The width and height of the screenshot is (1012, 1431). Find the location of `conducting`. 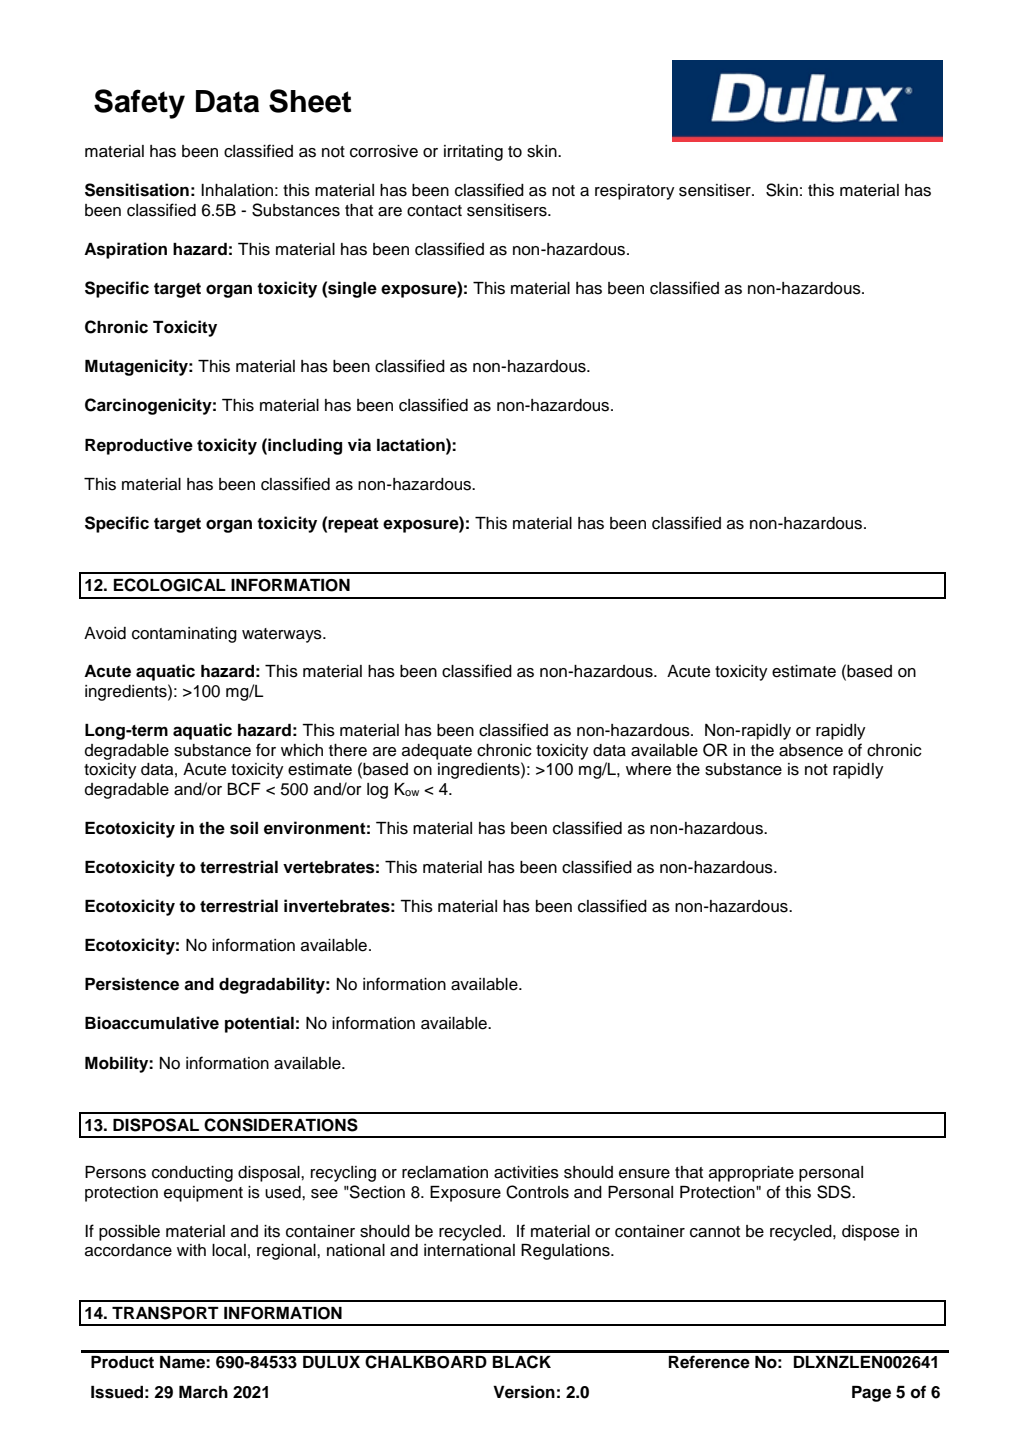

conducting is located at coordinates (192, 1174).
